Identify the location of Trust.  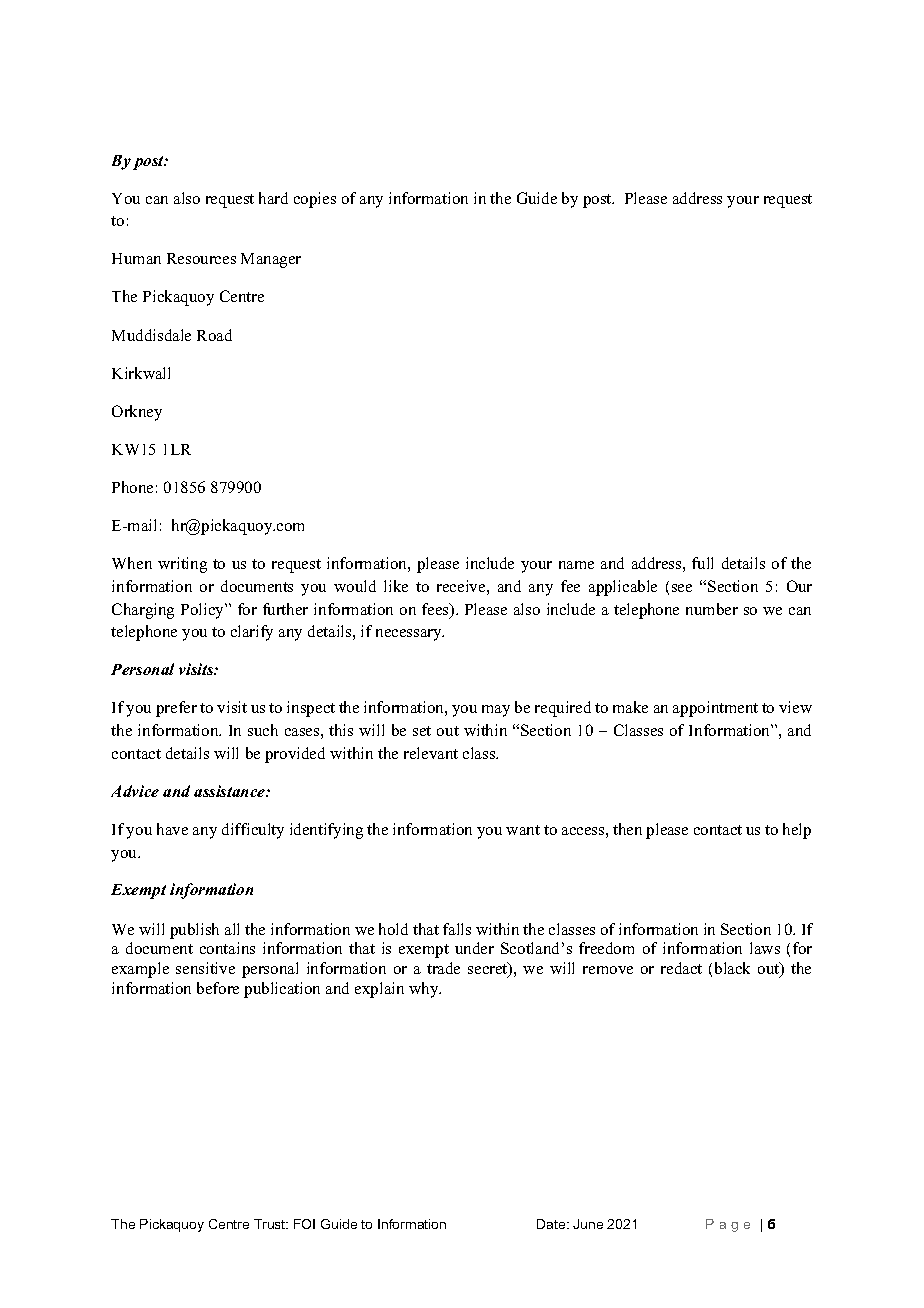
(271, 1224).
